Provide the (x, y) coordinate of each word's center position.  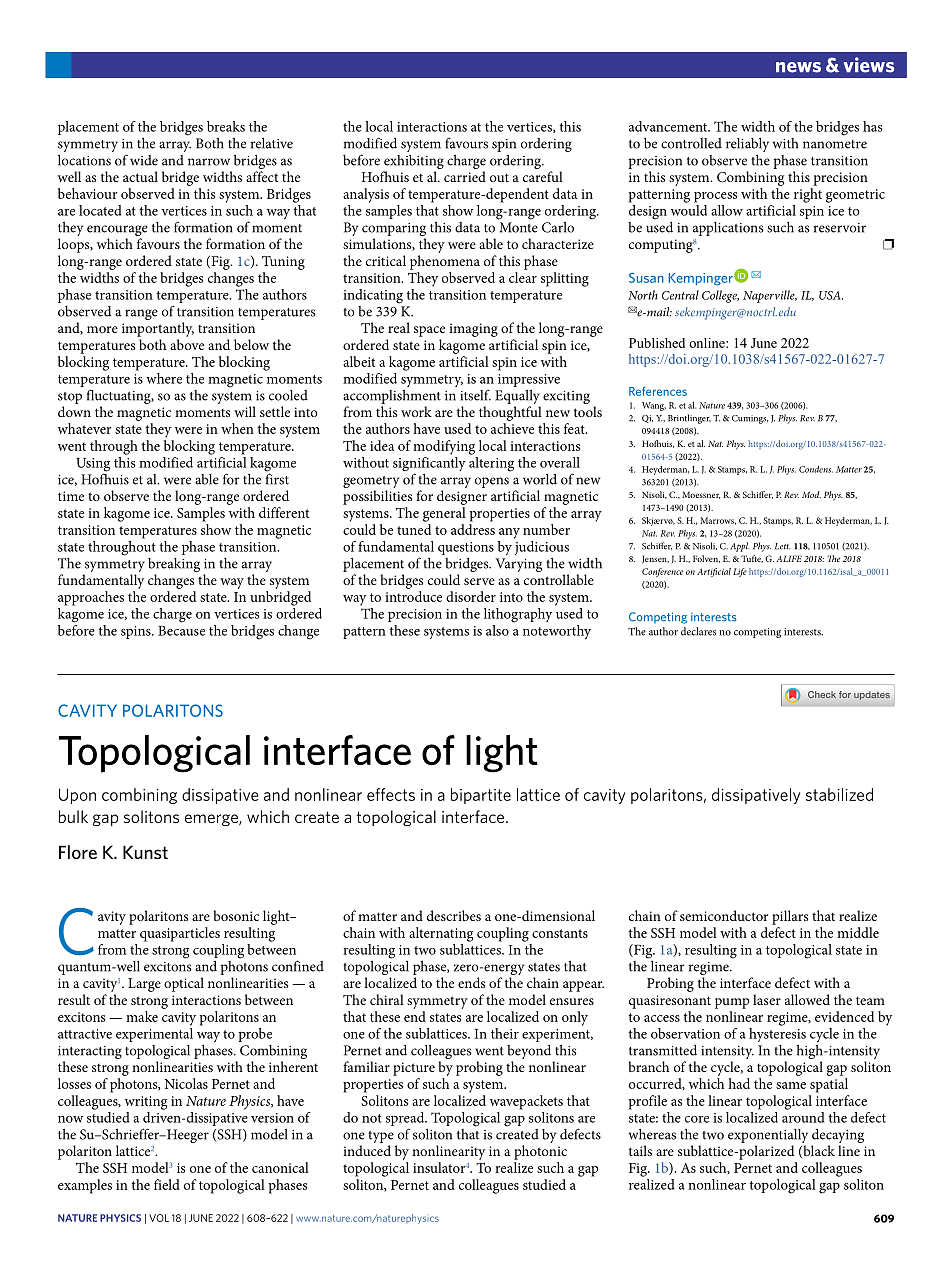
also (497, 630)
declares (698, 631)
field (167, 1184)
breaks (226, 126)
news (798, 67)
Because (181, 631)
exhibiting (414, 161)
